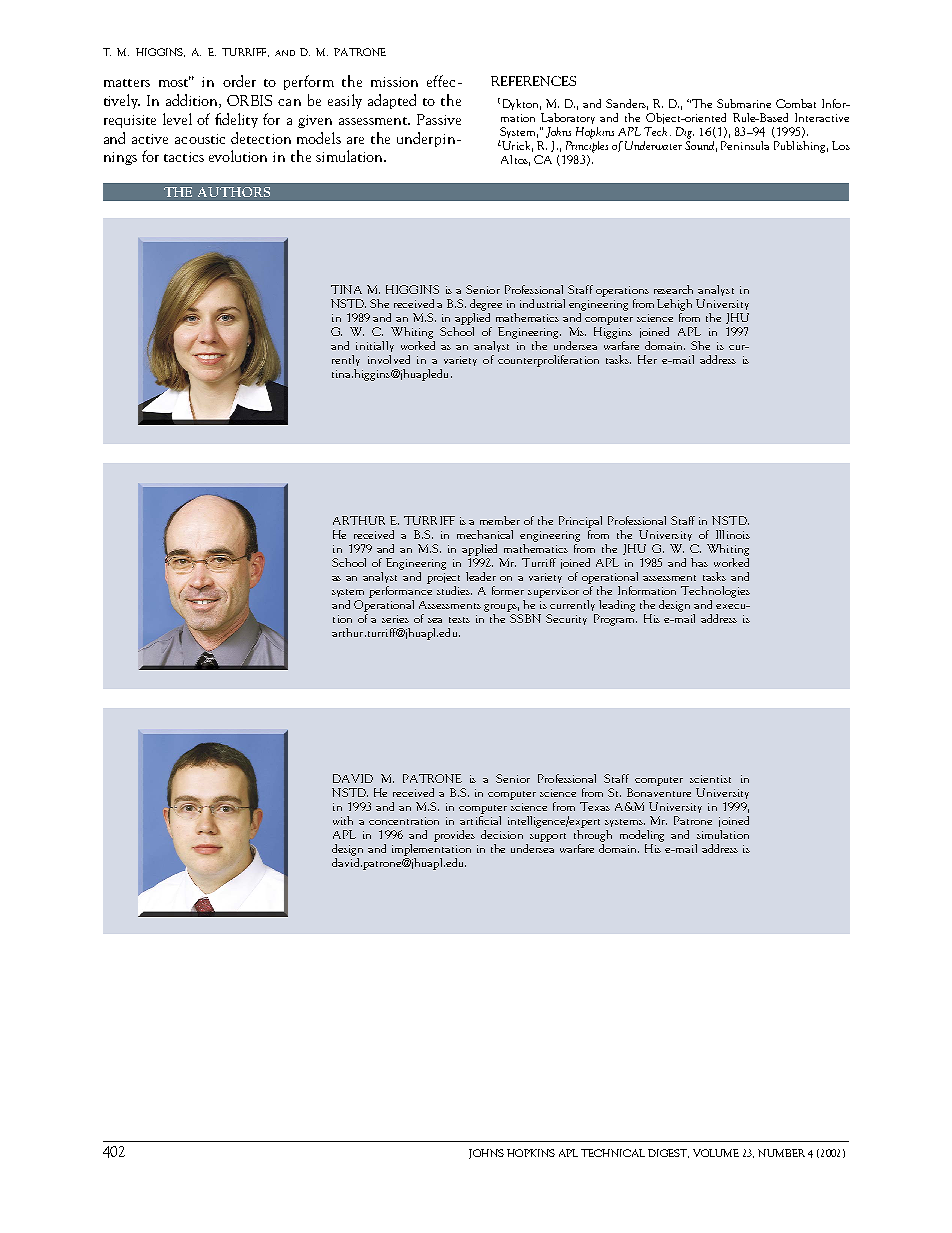  Describe the element at coordinates (744, 103) in the screenshot. I see `Submarine` at that location.
